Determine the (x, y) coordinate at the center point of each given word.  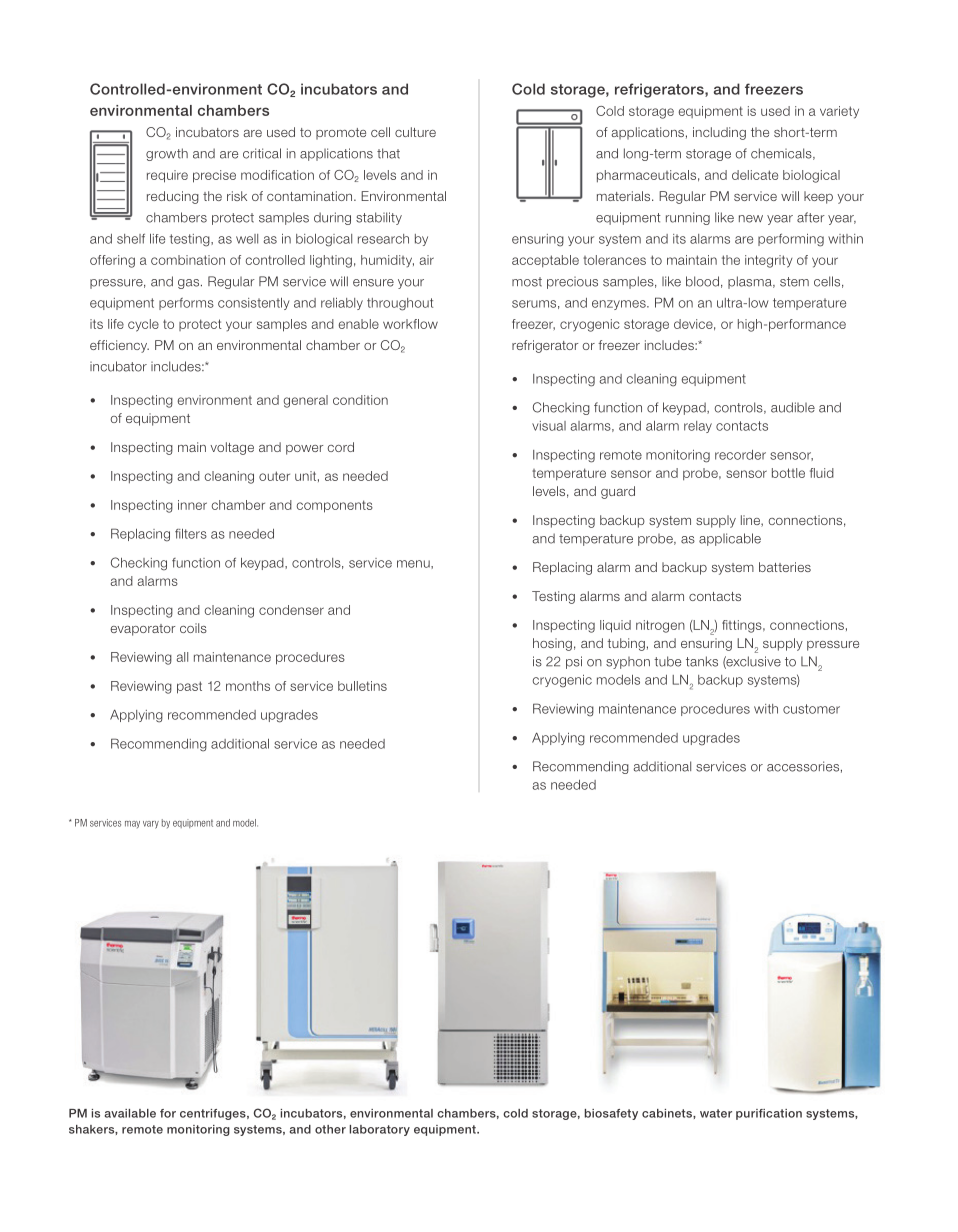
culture (415, 132)
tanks (702, 661)
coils (193, 628)
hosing (552, 644)
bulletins (362, 686)
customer (811, 709)
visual (549, 426)
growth (167, 154)
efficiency (119, 346)
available (130, 1113)
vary (151, 825)
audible (793, 407)
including (719, 133)
